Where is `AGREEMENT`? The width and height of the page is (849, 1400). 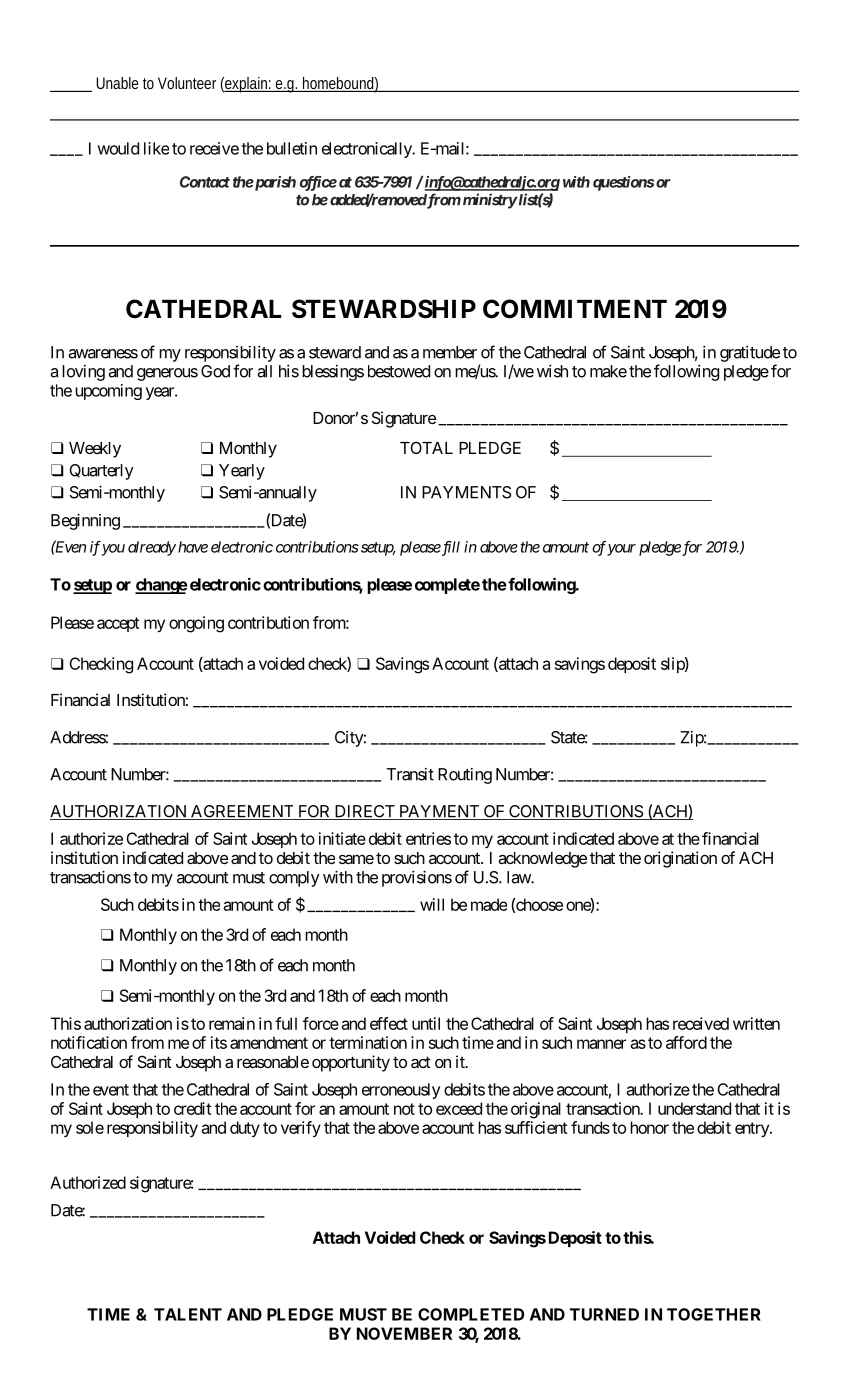 AGREEMENT is located at coordinates (242, 812).
